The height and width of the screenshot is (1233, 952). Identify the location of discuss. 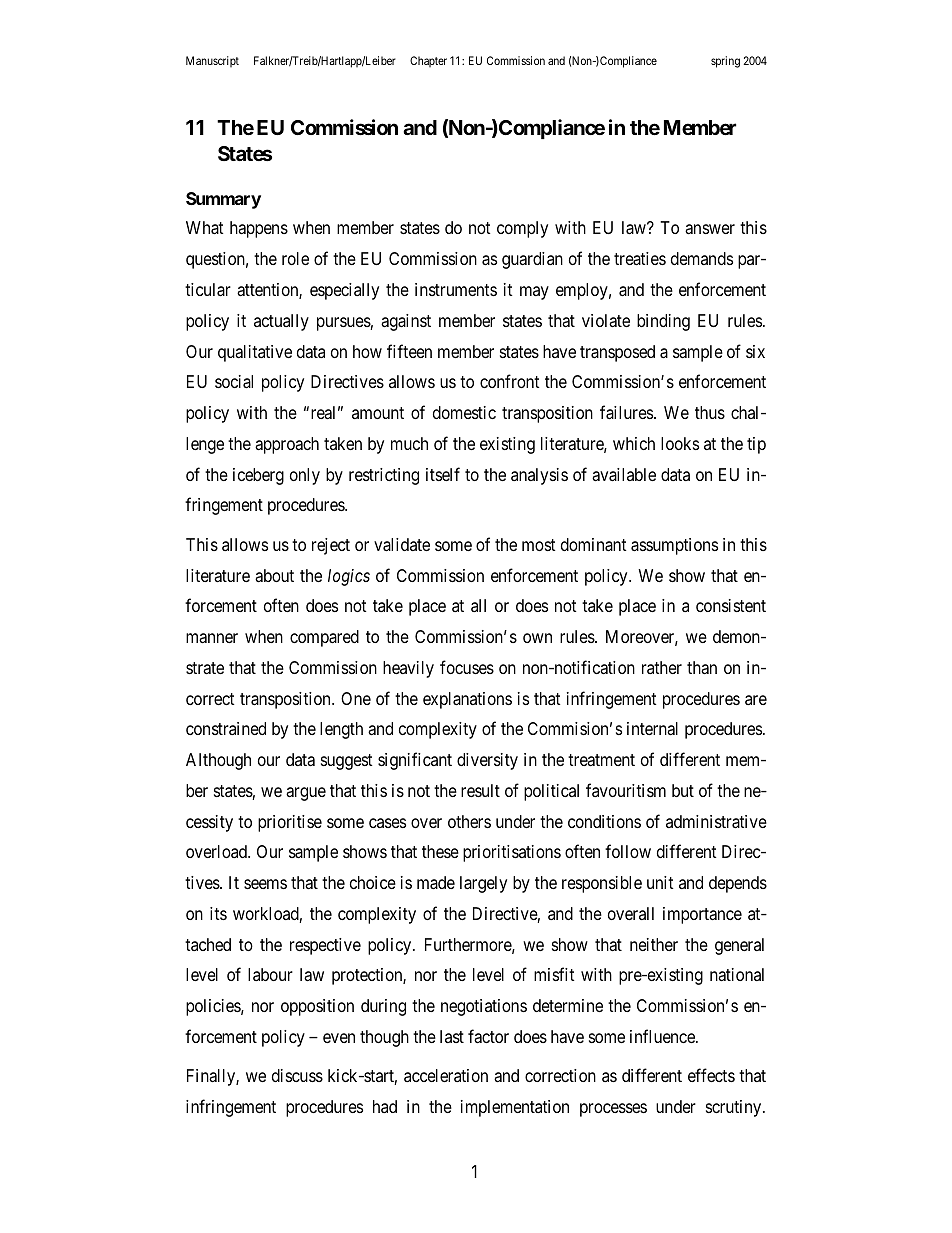
(297, 1075).
